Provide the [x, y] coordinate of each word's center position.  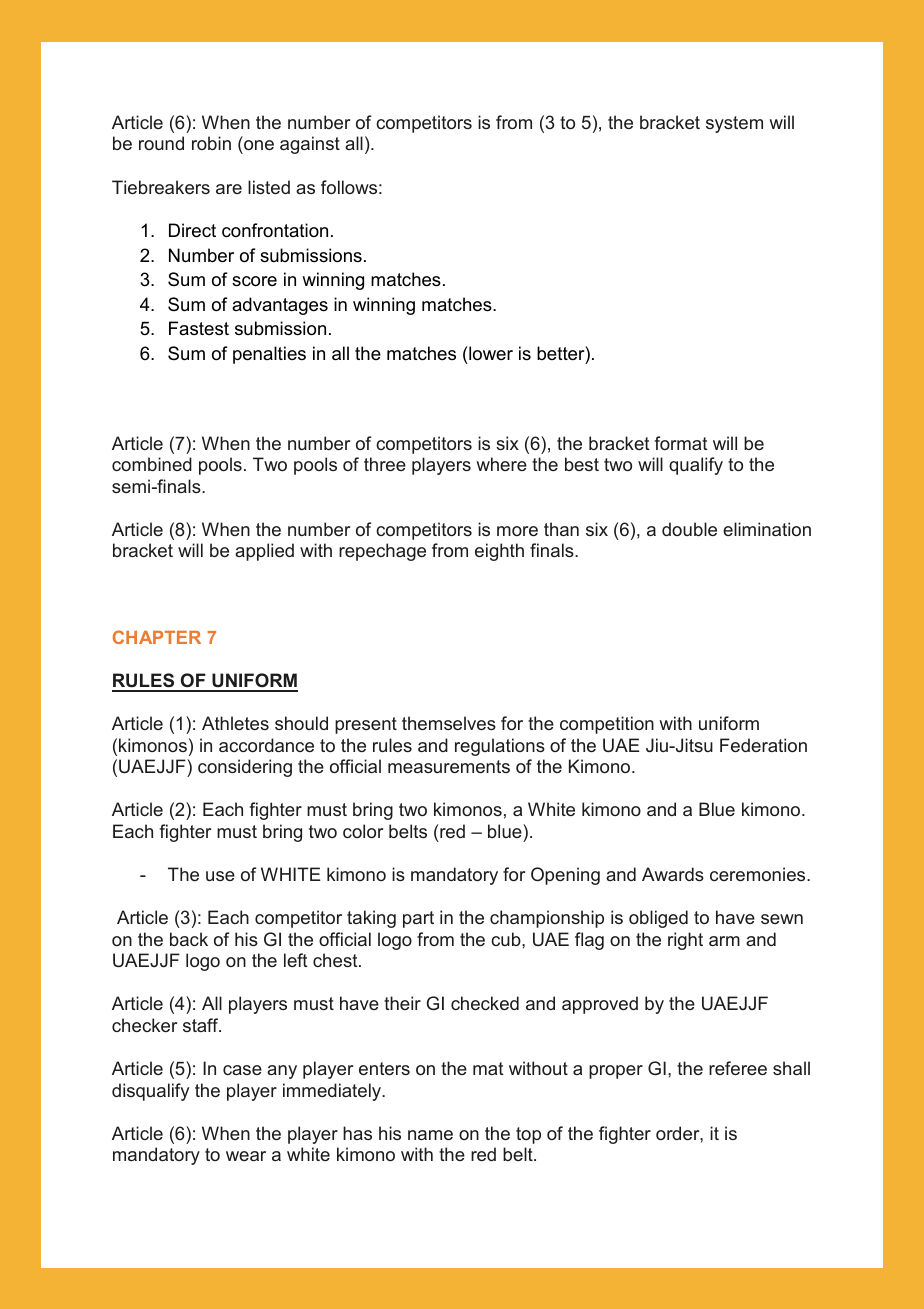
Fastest [199, 328]
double [689, 529]
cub [507, 939]
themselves [449, 723]
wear [246, 1156]
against [310, 145]
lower [490, 353]
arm [724, 941]
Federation [763, 745]
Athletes [235, 723]
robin [211, 143]
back [189, 939]
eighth [499, 552]
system [734, 124]
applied [264, 552]
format [681, 443]
